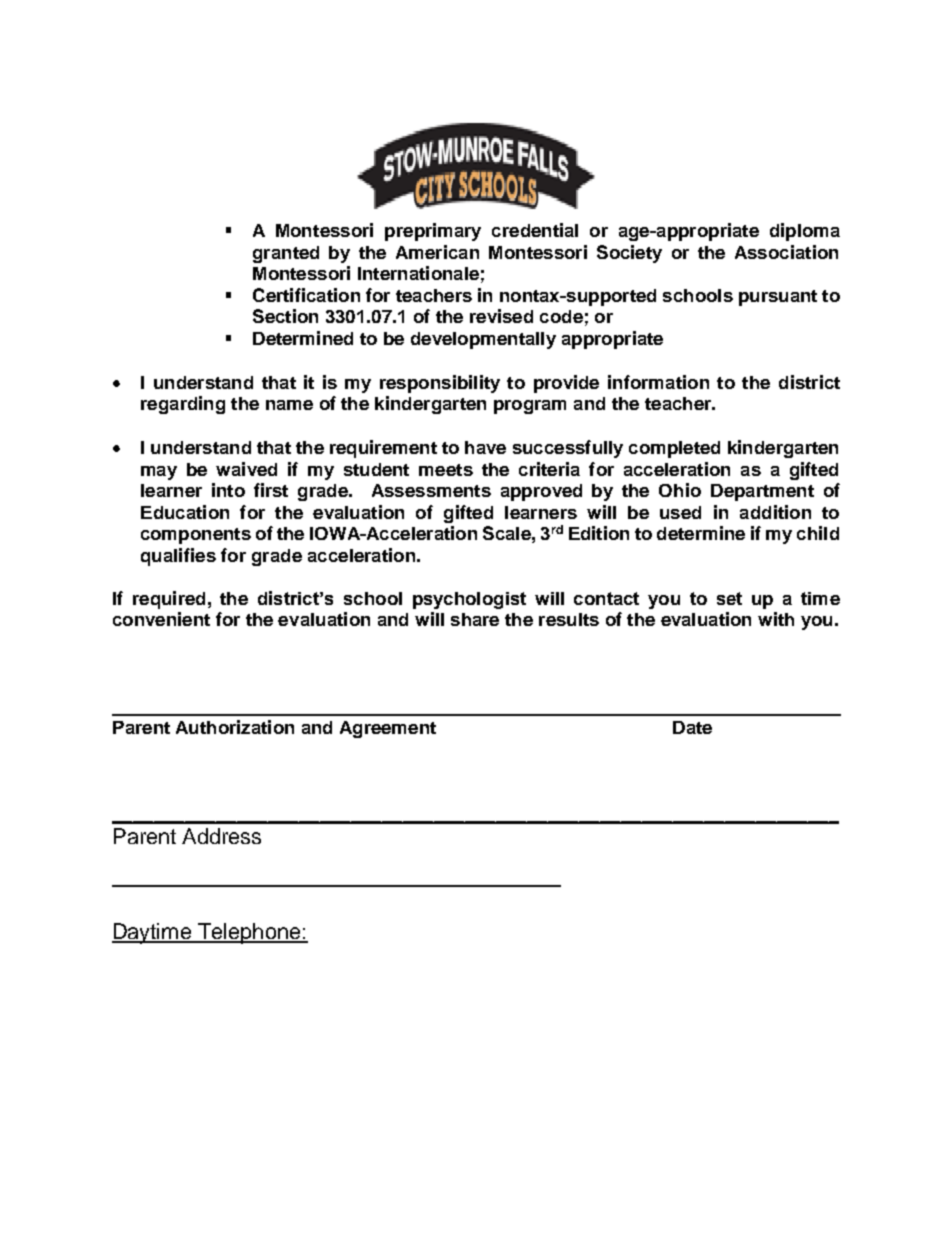 This document has width=952, height=1233. Describe the element at coordinates (178, 557) in the document. I see `qualifies` at that location.
